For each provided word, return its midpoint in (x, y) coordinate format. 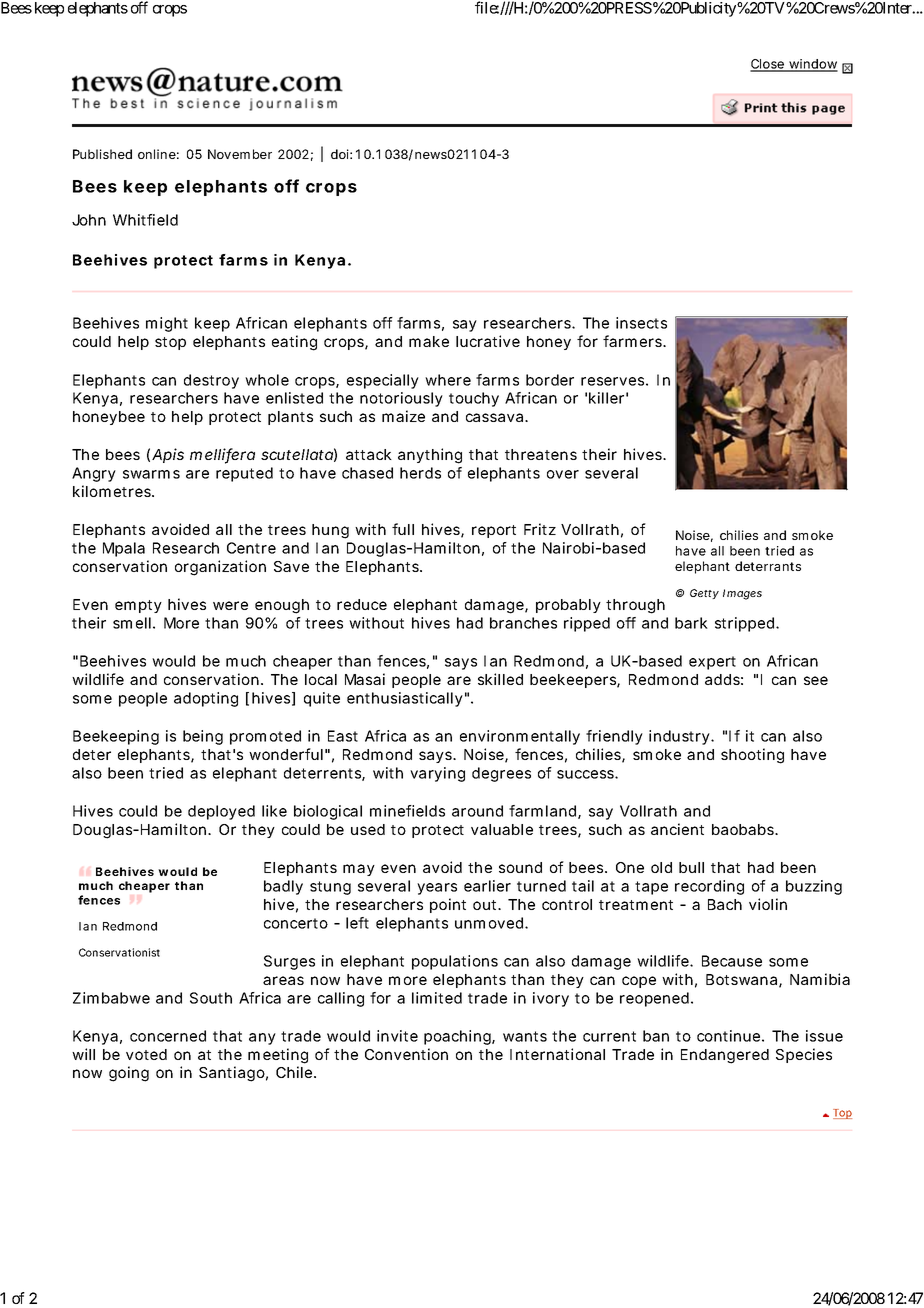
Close (768, 65)
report (494, 531)
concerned (168, 1036)
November (240, 154)
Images (742, 594)
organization (220, 568)
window (812, 65)
